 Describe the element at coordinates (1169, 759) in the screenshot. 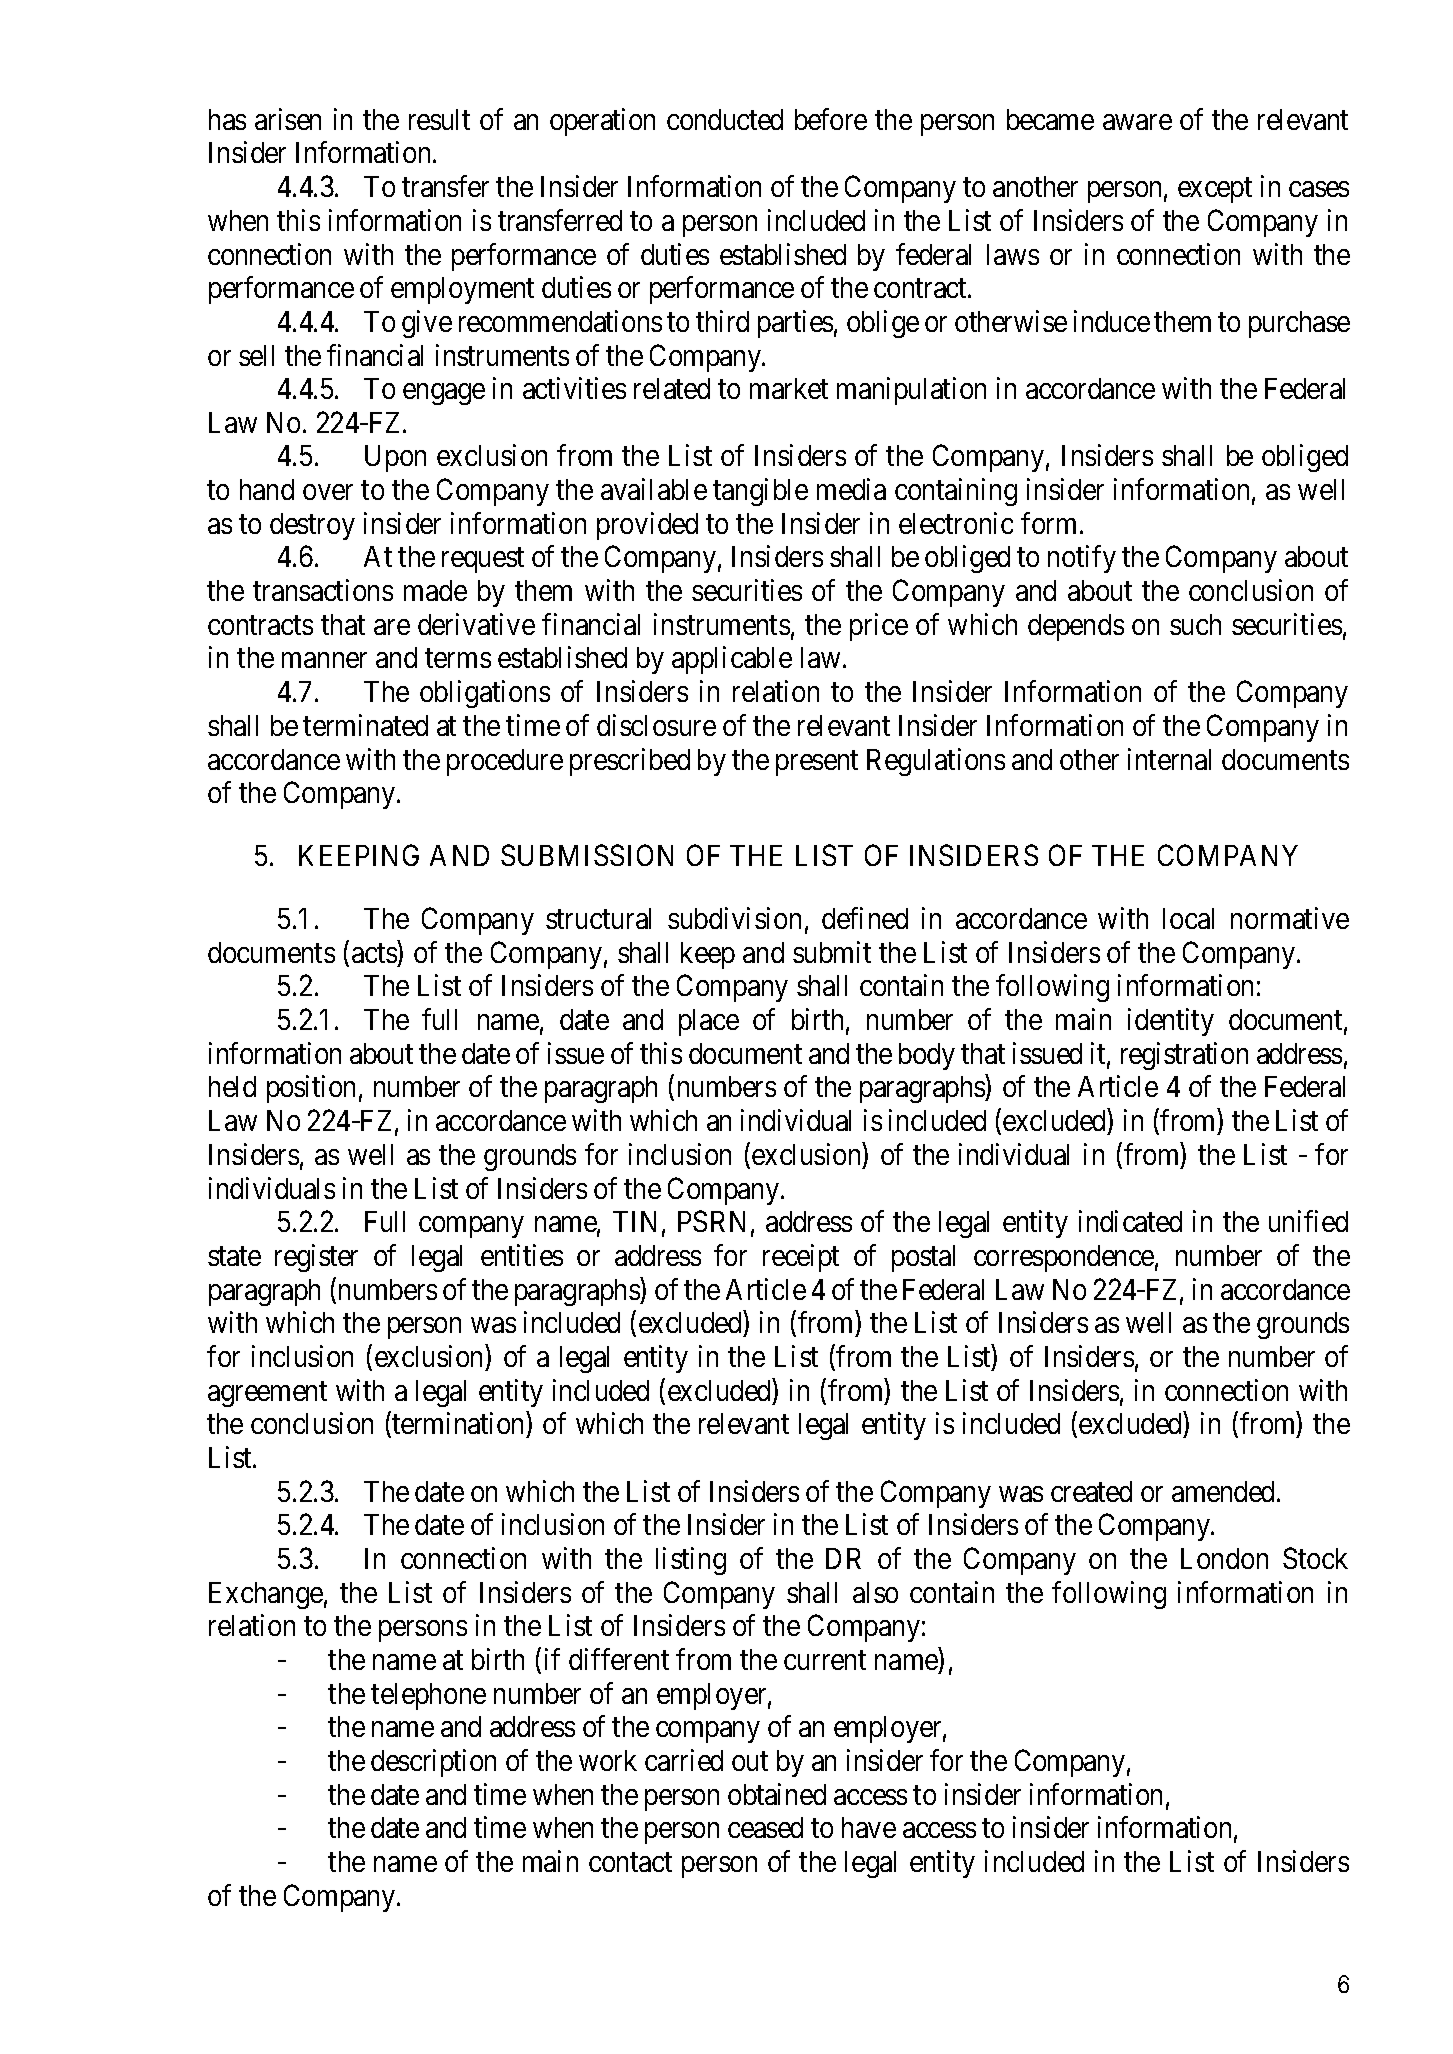

I see `internal` at that location.
